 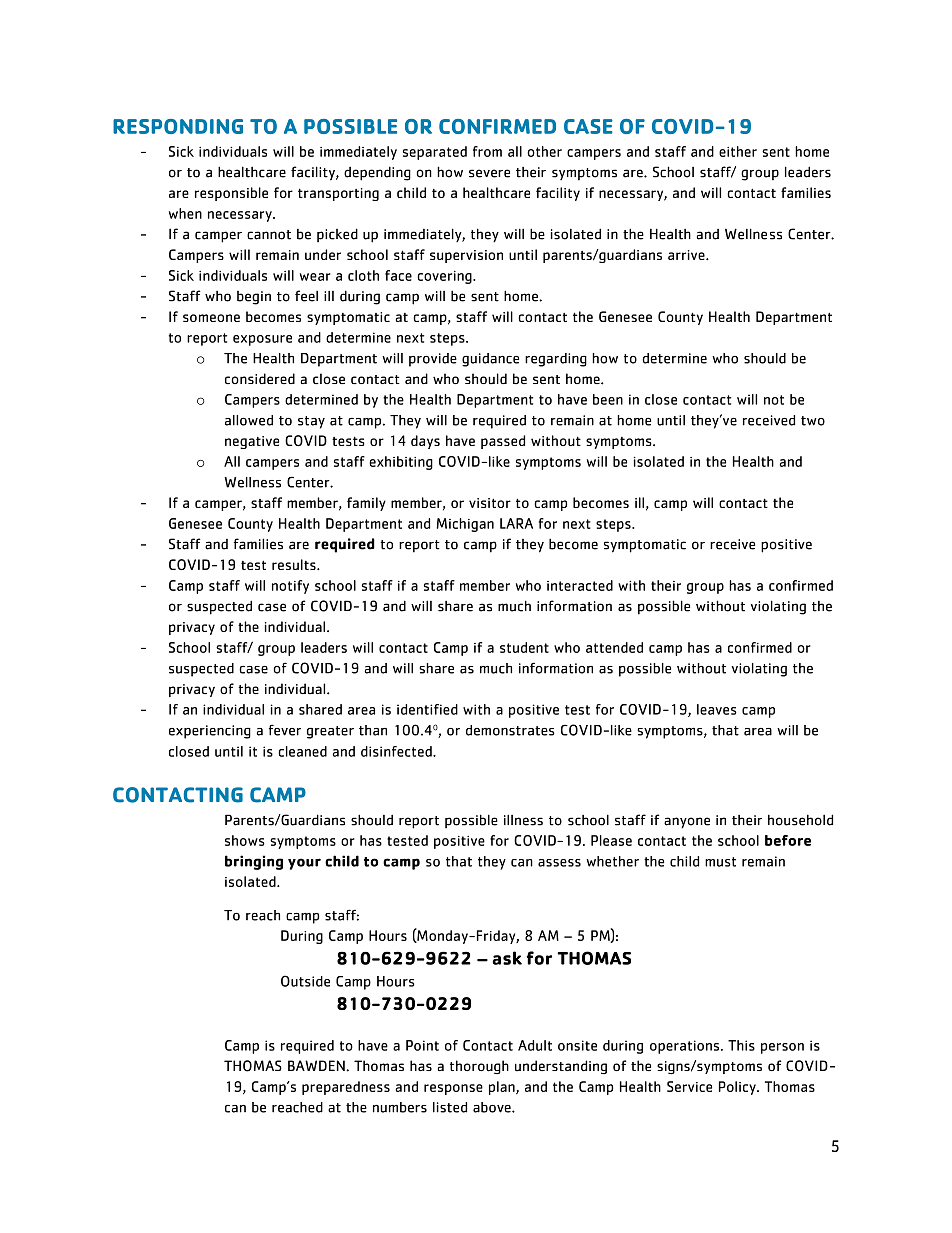 I want to click on preparedness, so click(x=346, y=1088).
